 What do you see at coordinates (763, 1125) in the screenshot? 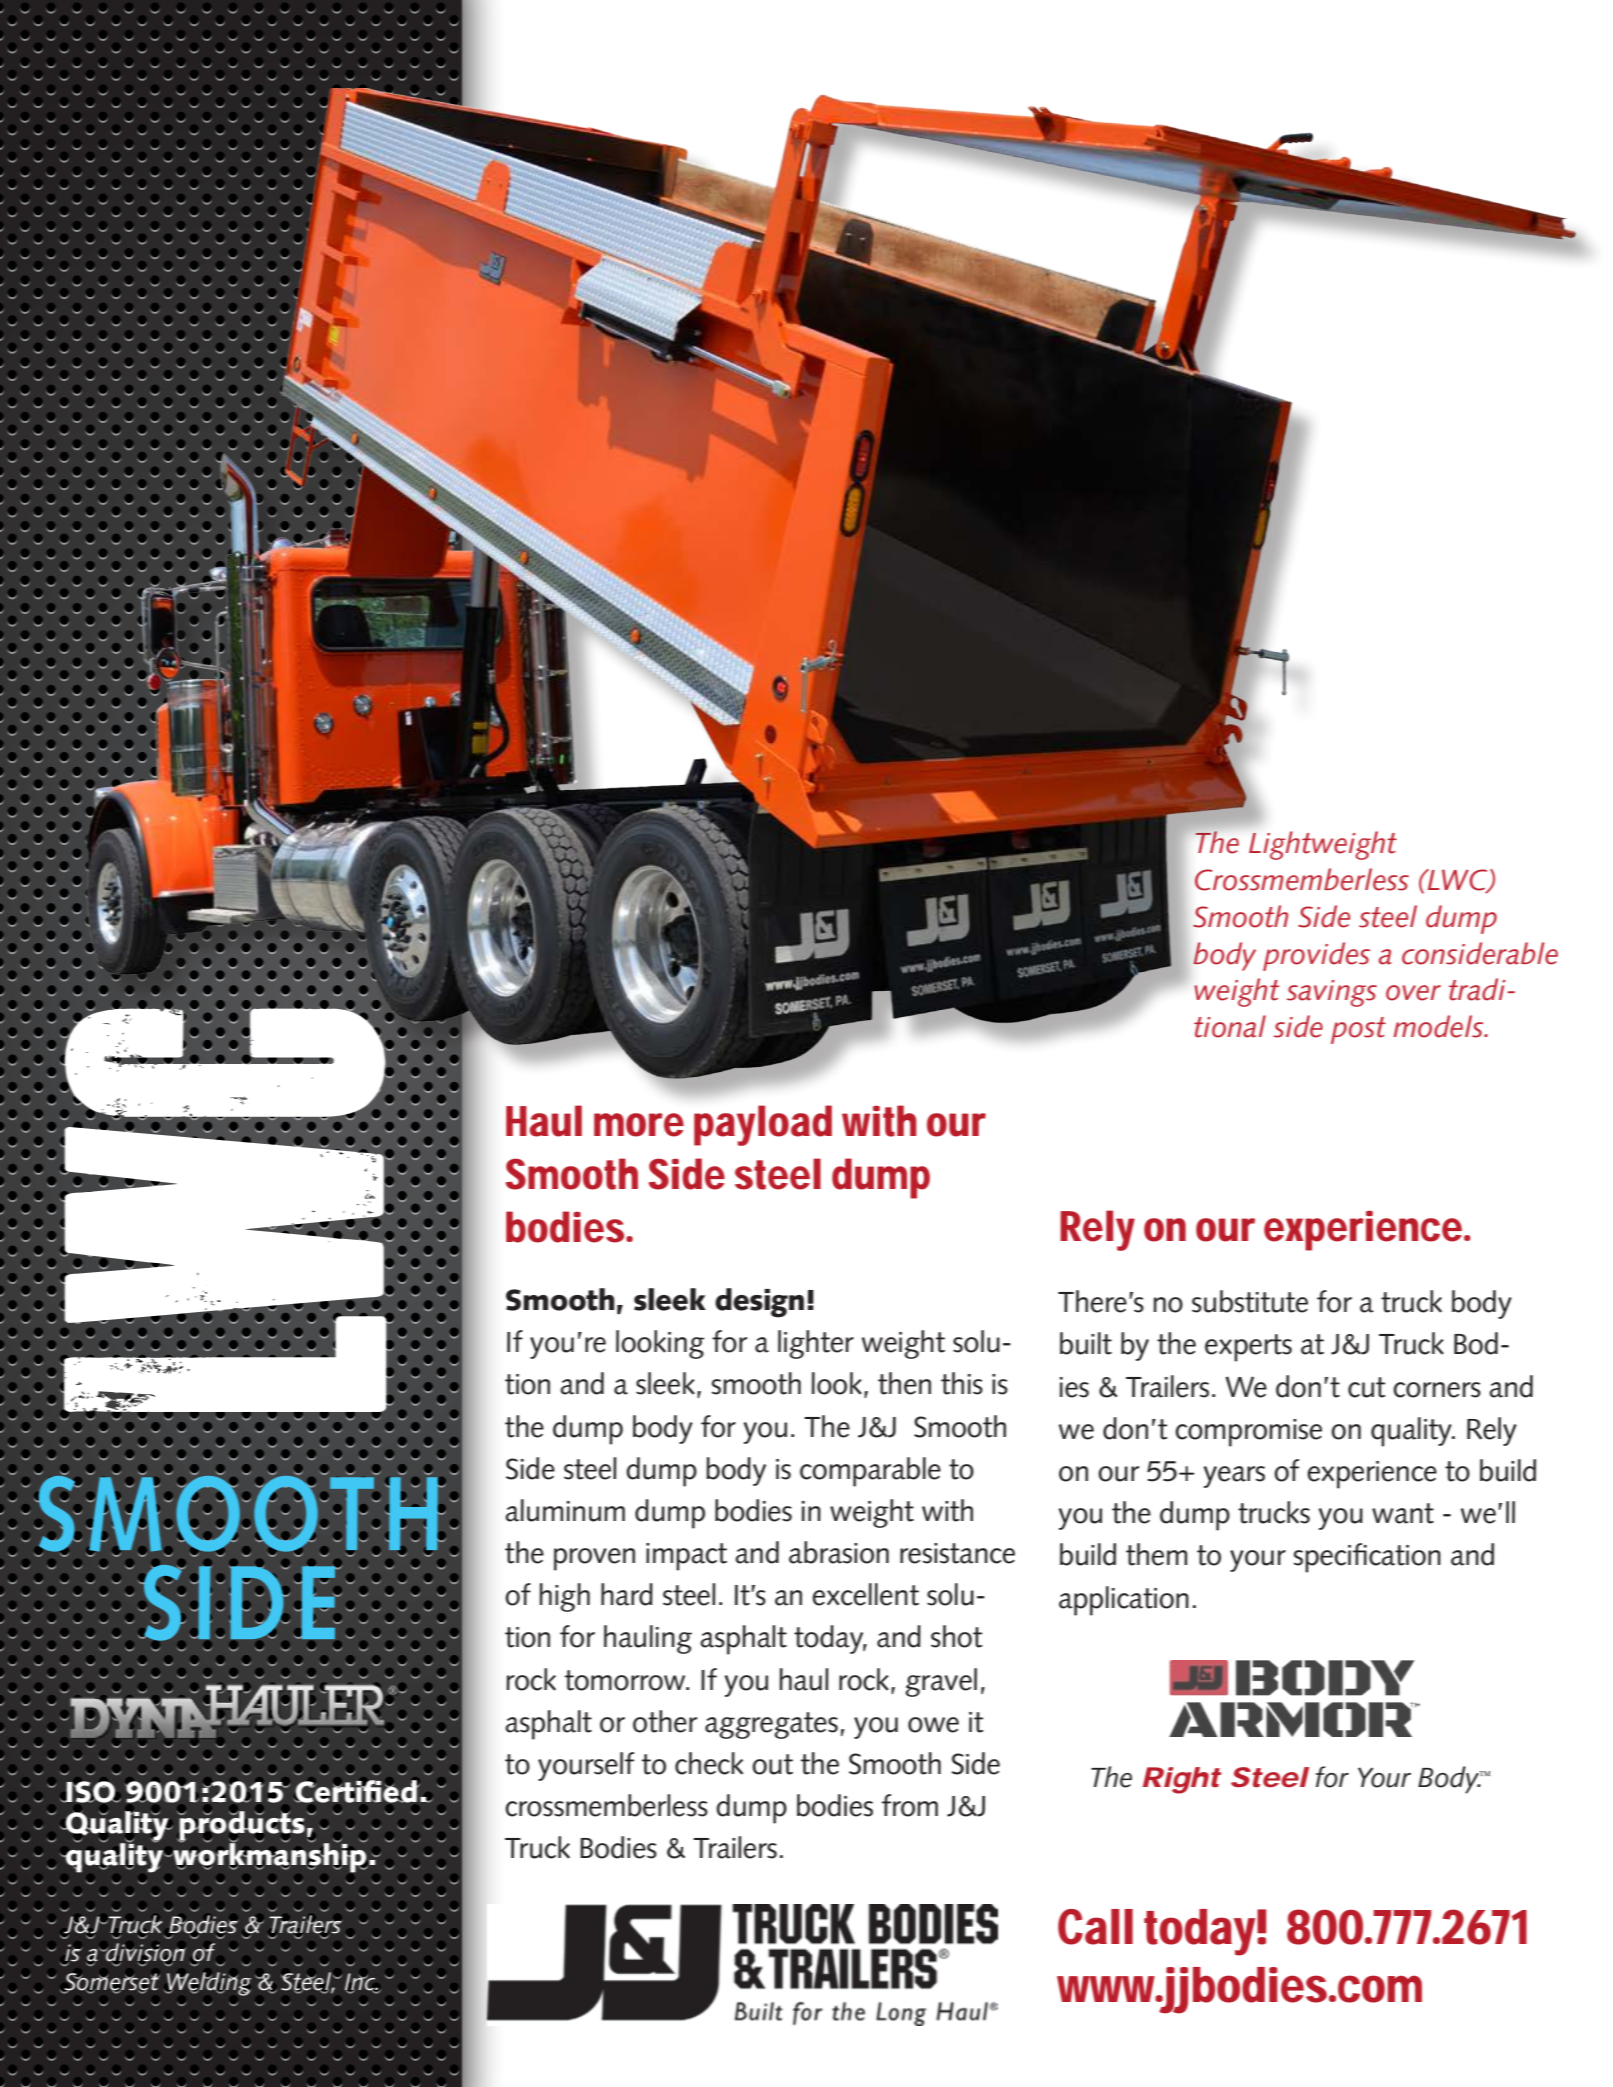
I see `payload` at bounding box center [763, 1125].
